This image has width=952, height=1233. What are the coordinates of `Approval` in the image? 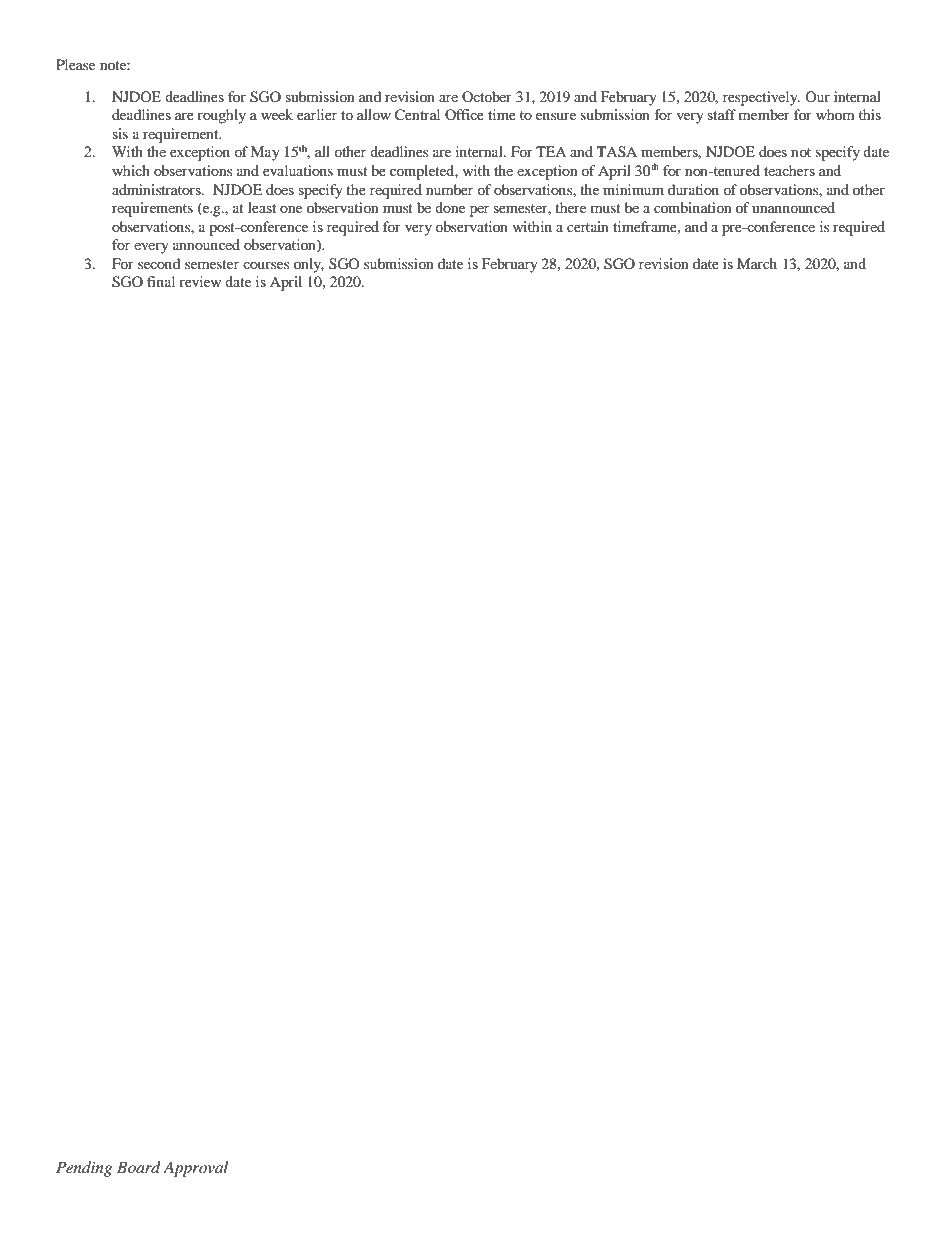 It's located at (195, 1169).
